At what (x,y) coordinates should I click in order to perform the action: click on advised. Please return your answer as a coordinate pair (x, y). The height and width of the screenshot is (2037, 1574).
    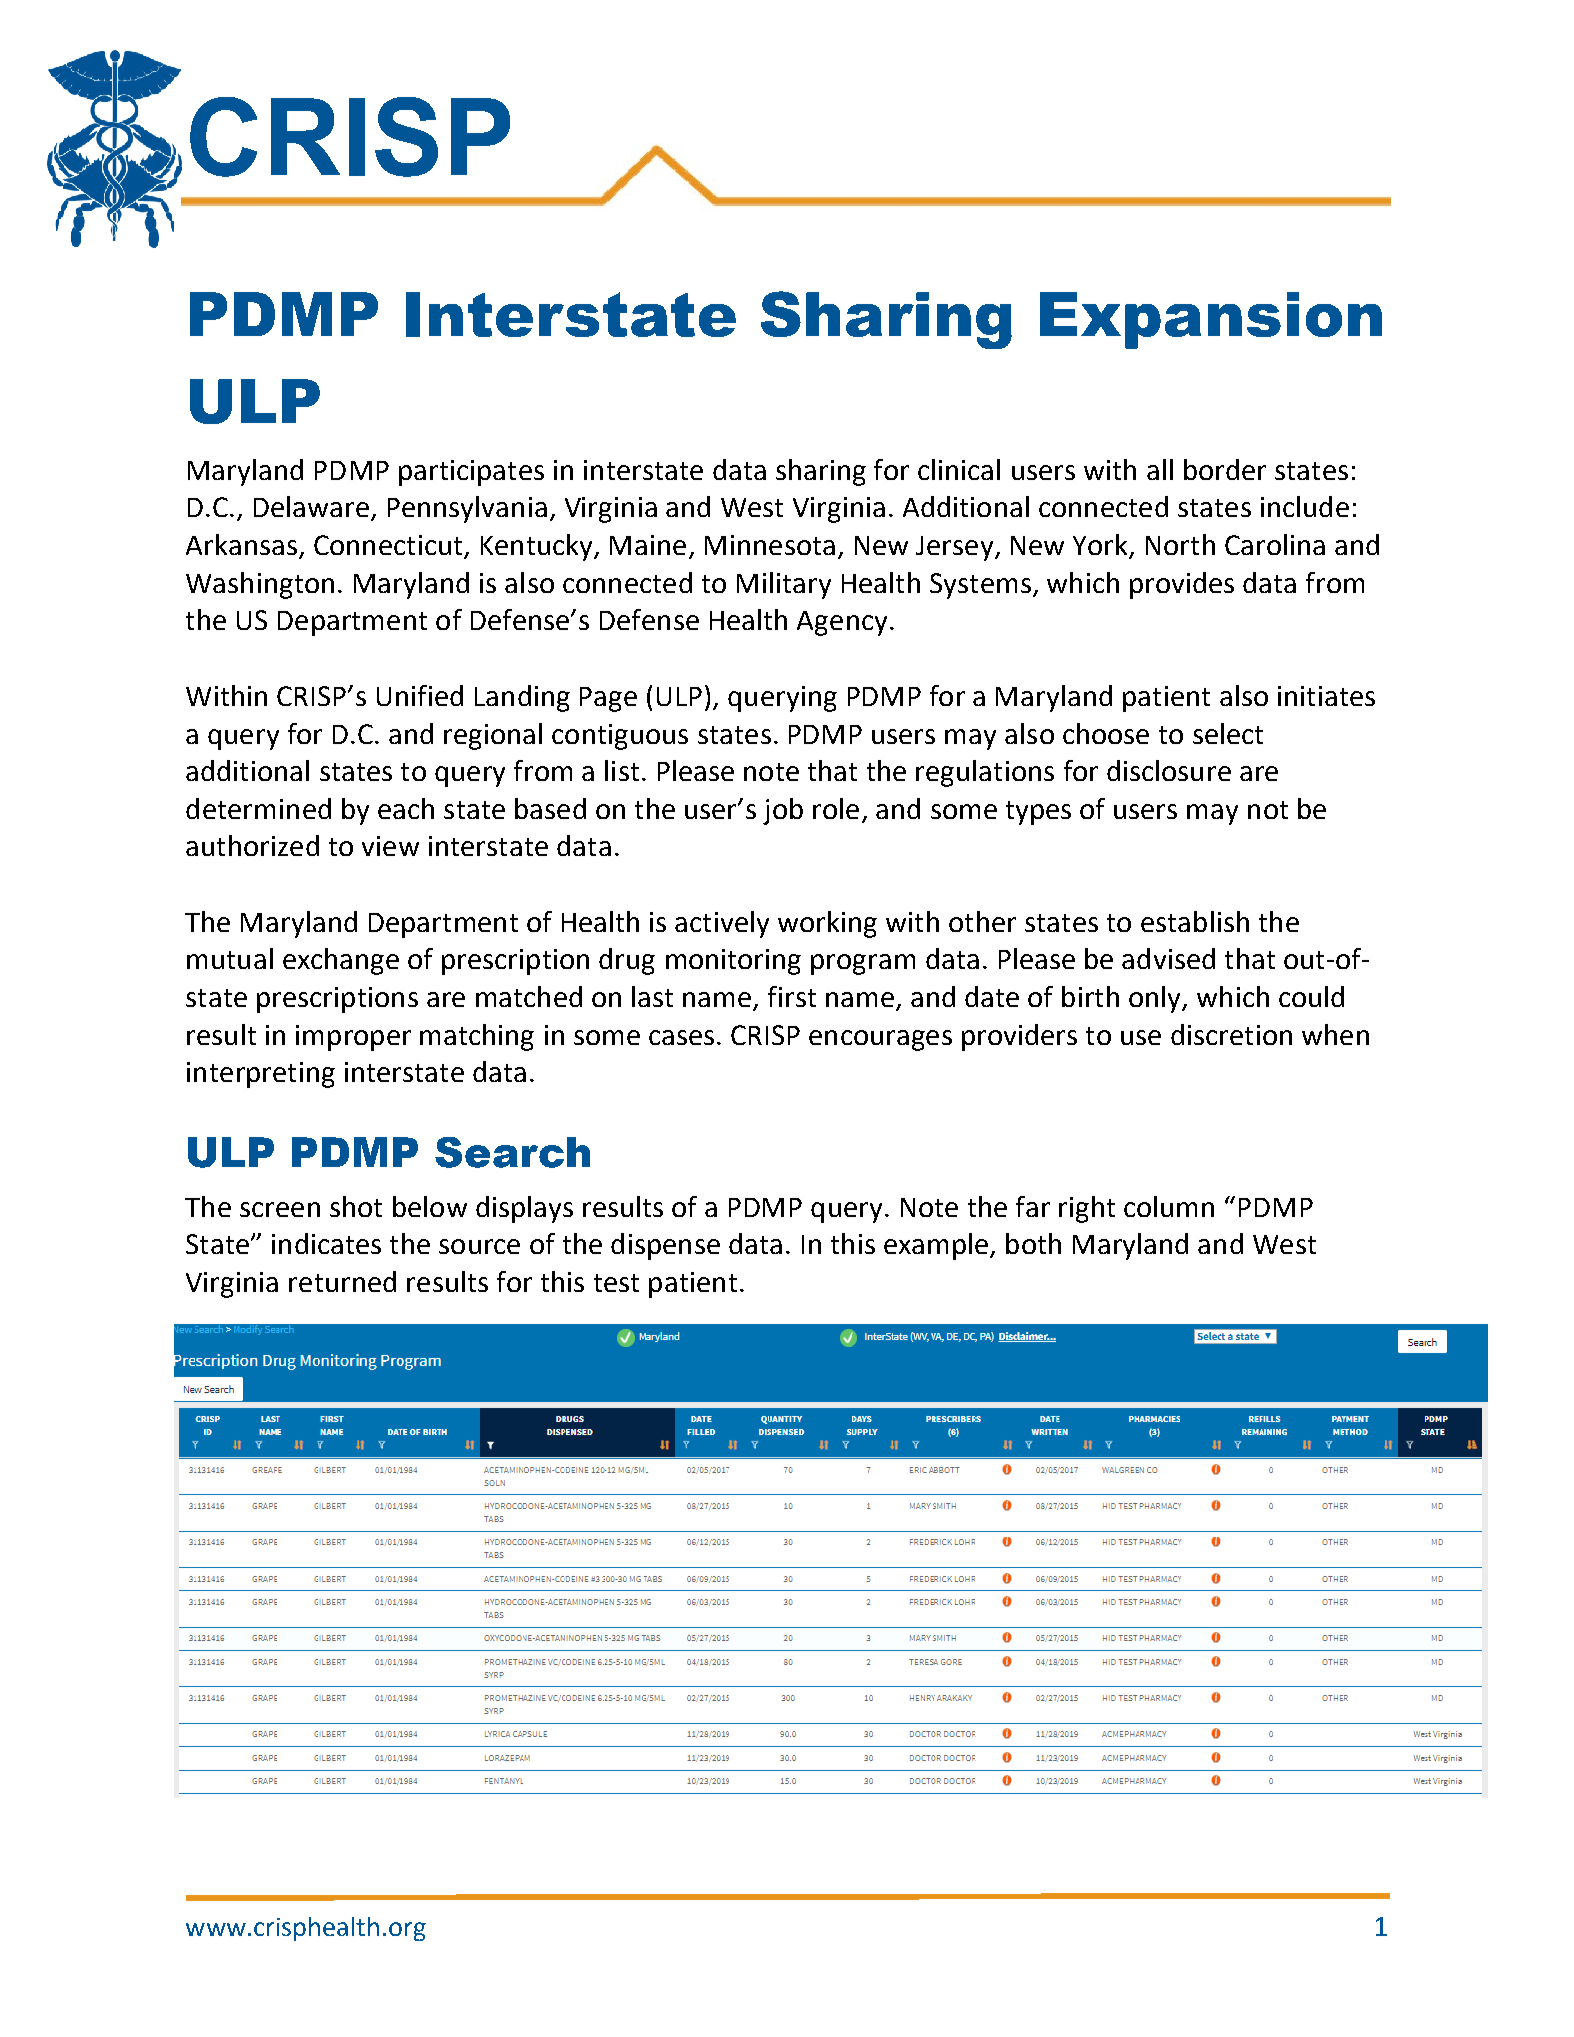
    Looking at the image, I should click on (1168, 958).
